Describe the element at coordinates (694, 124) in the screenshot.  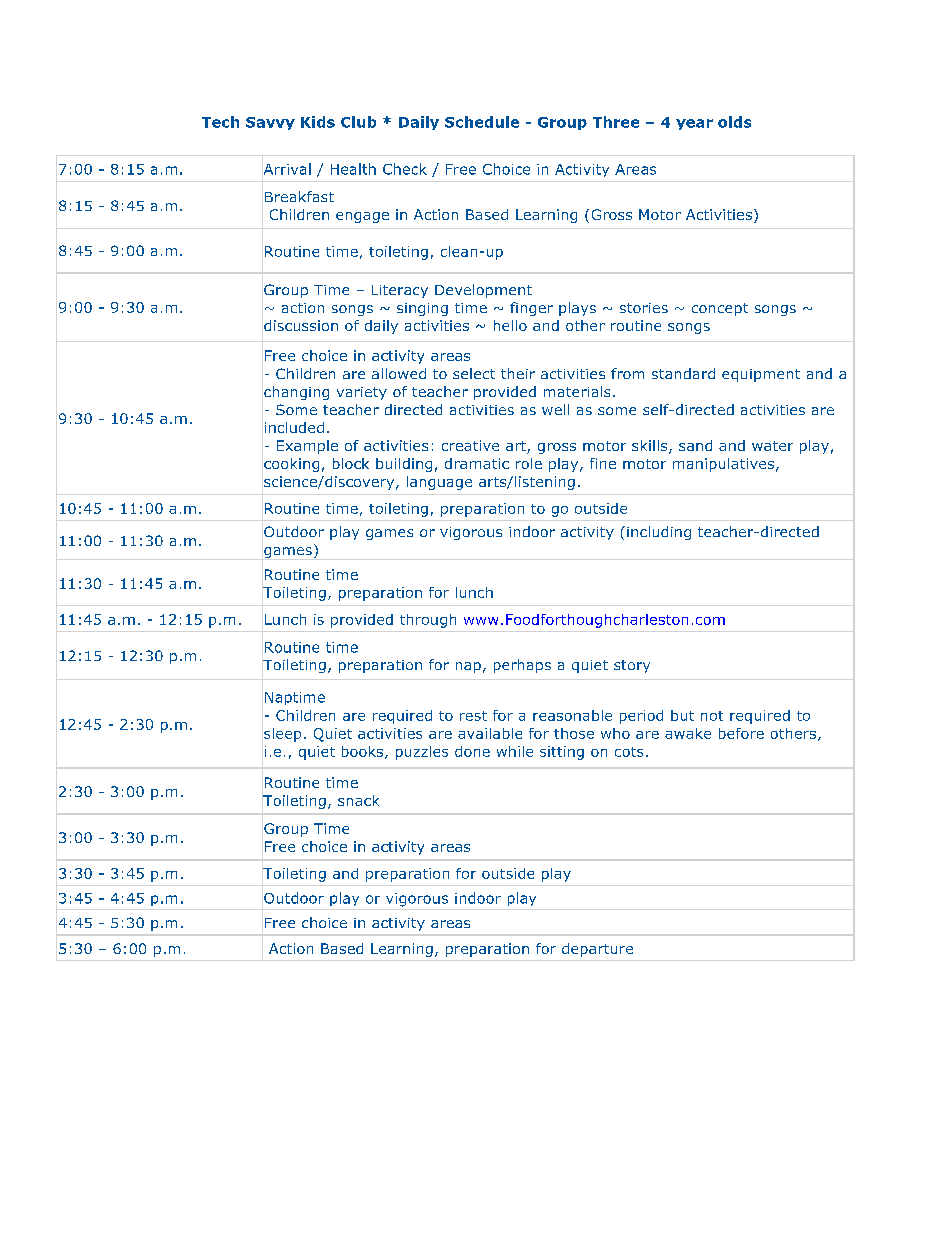
I see `year` at that location.
